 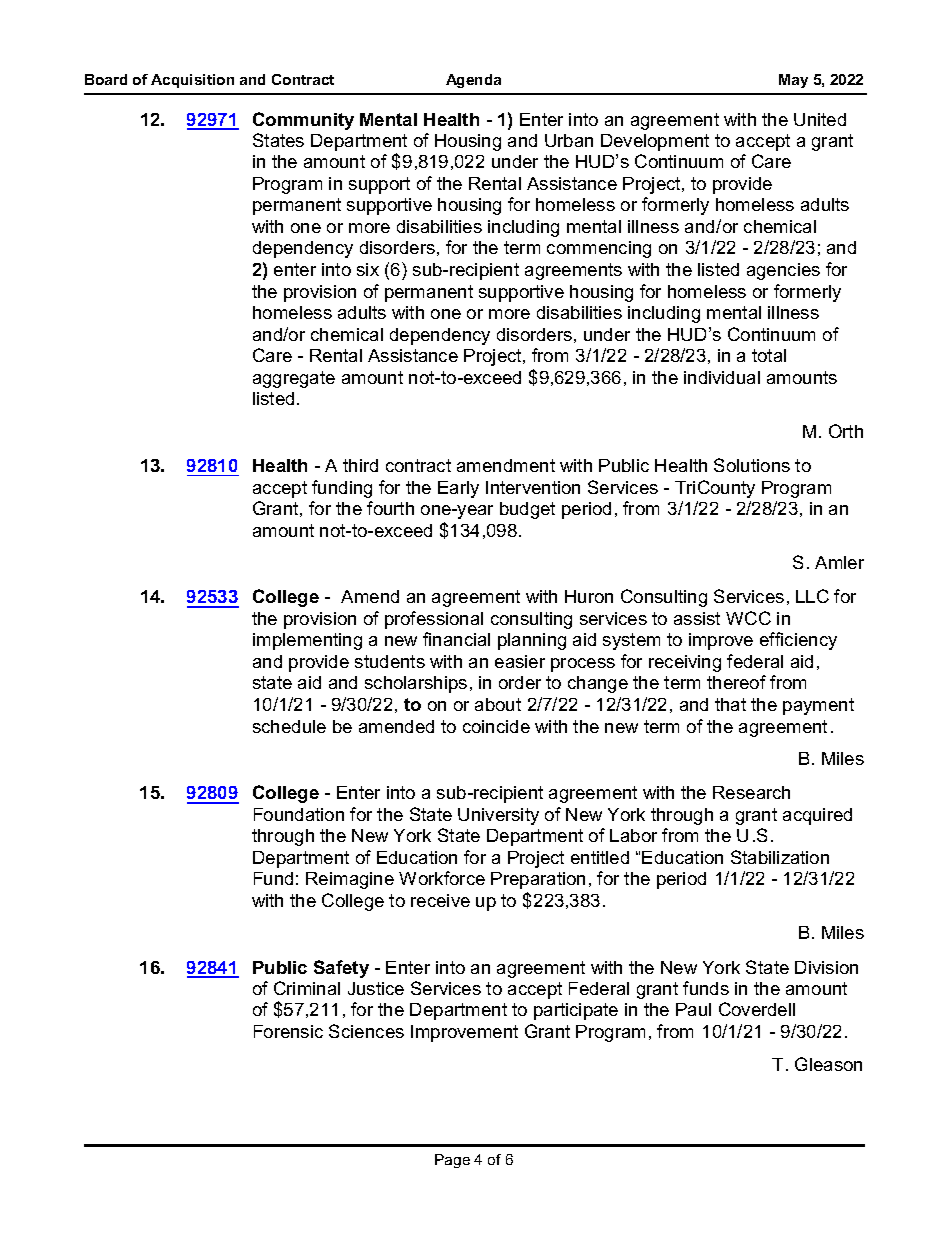 What do you see at coordinates (473, 81) in the page?
I see `Agenda` at bounding box center [473, 81].
